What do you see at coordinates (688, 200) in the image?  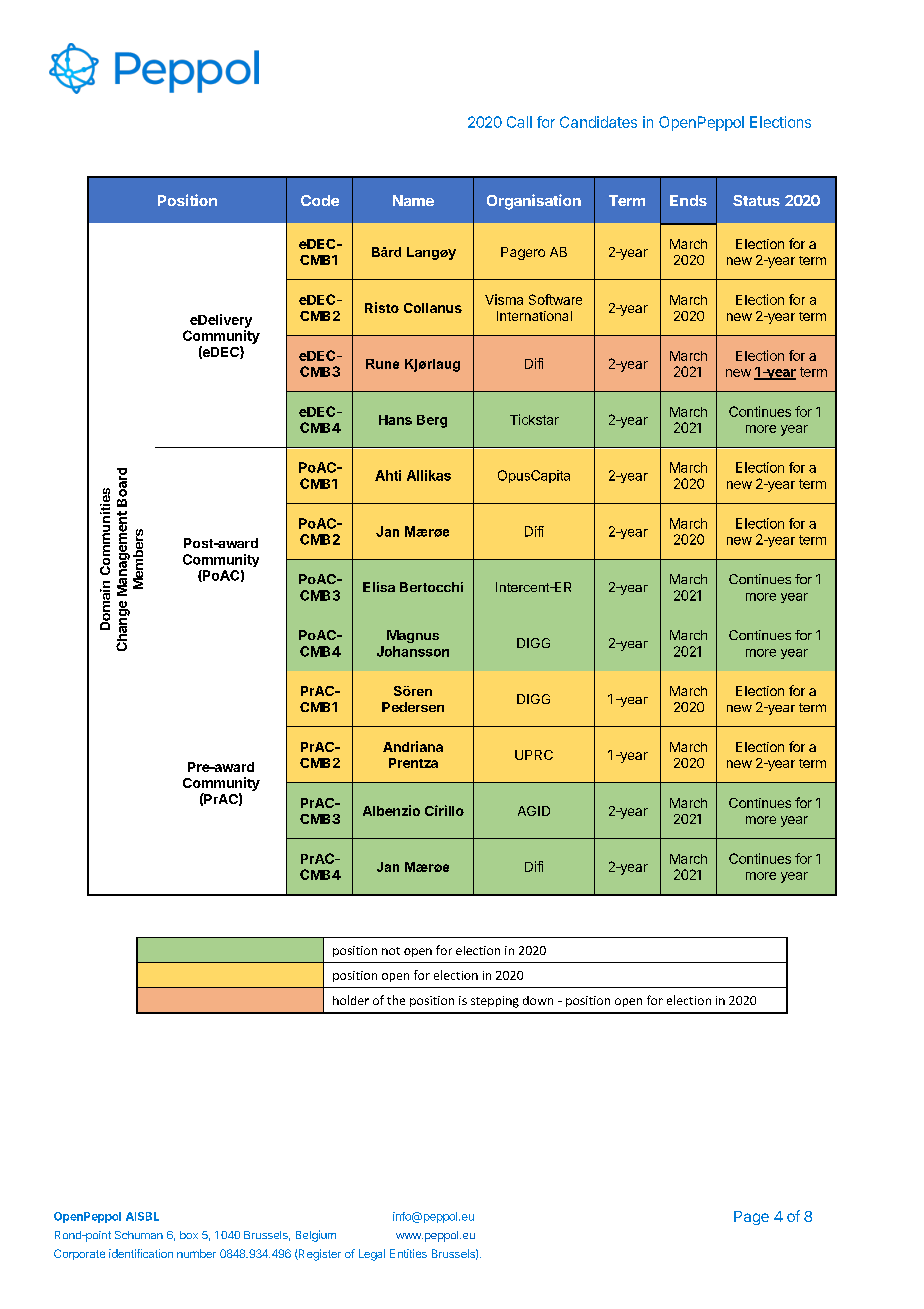 I see `Ends` at bounding box center [688, 200].
